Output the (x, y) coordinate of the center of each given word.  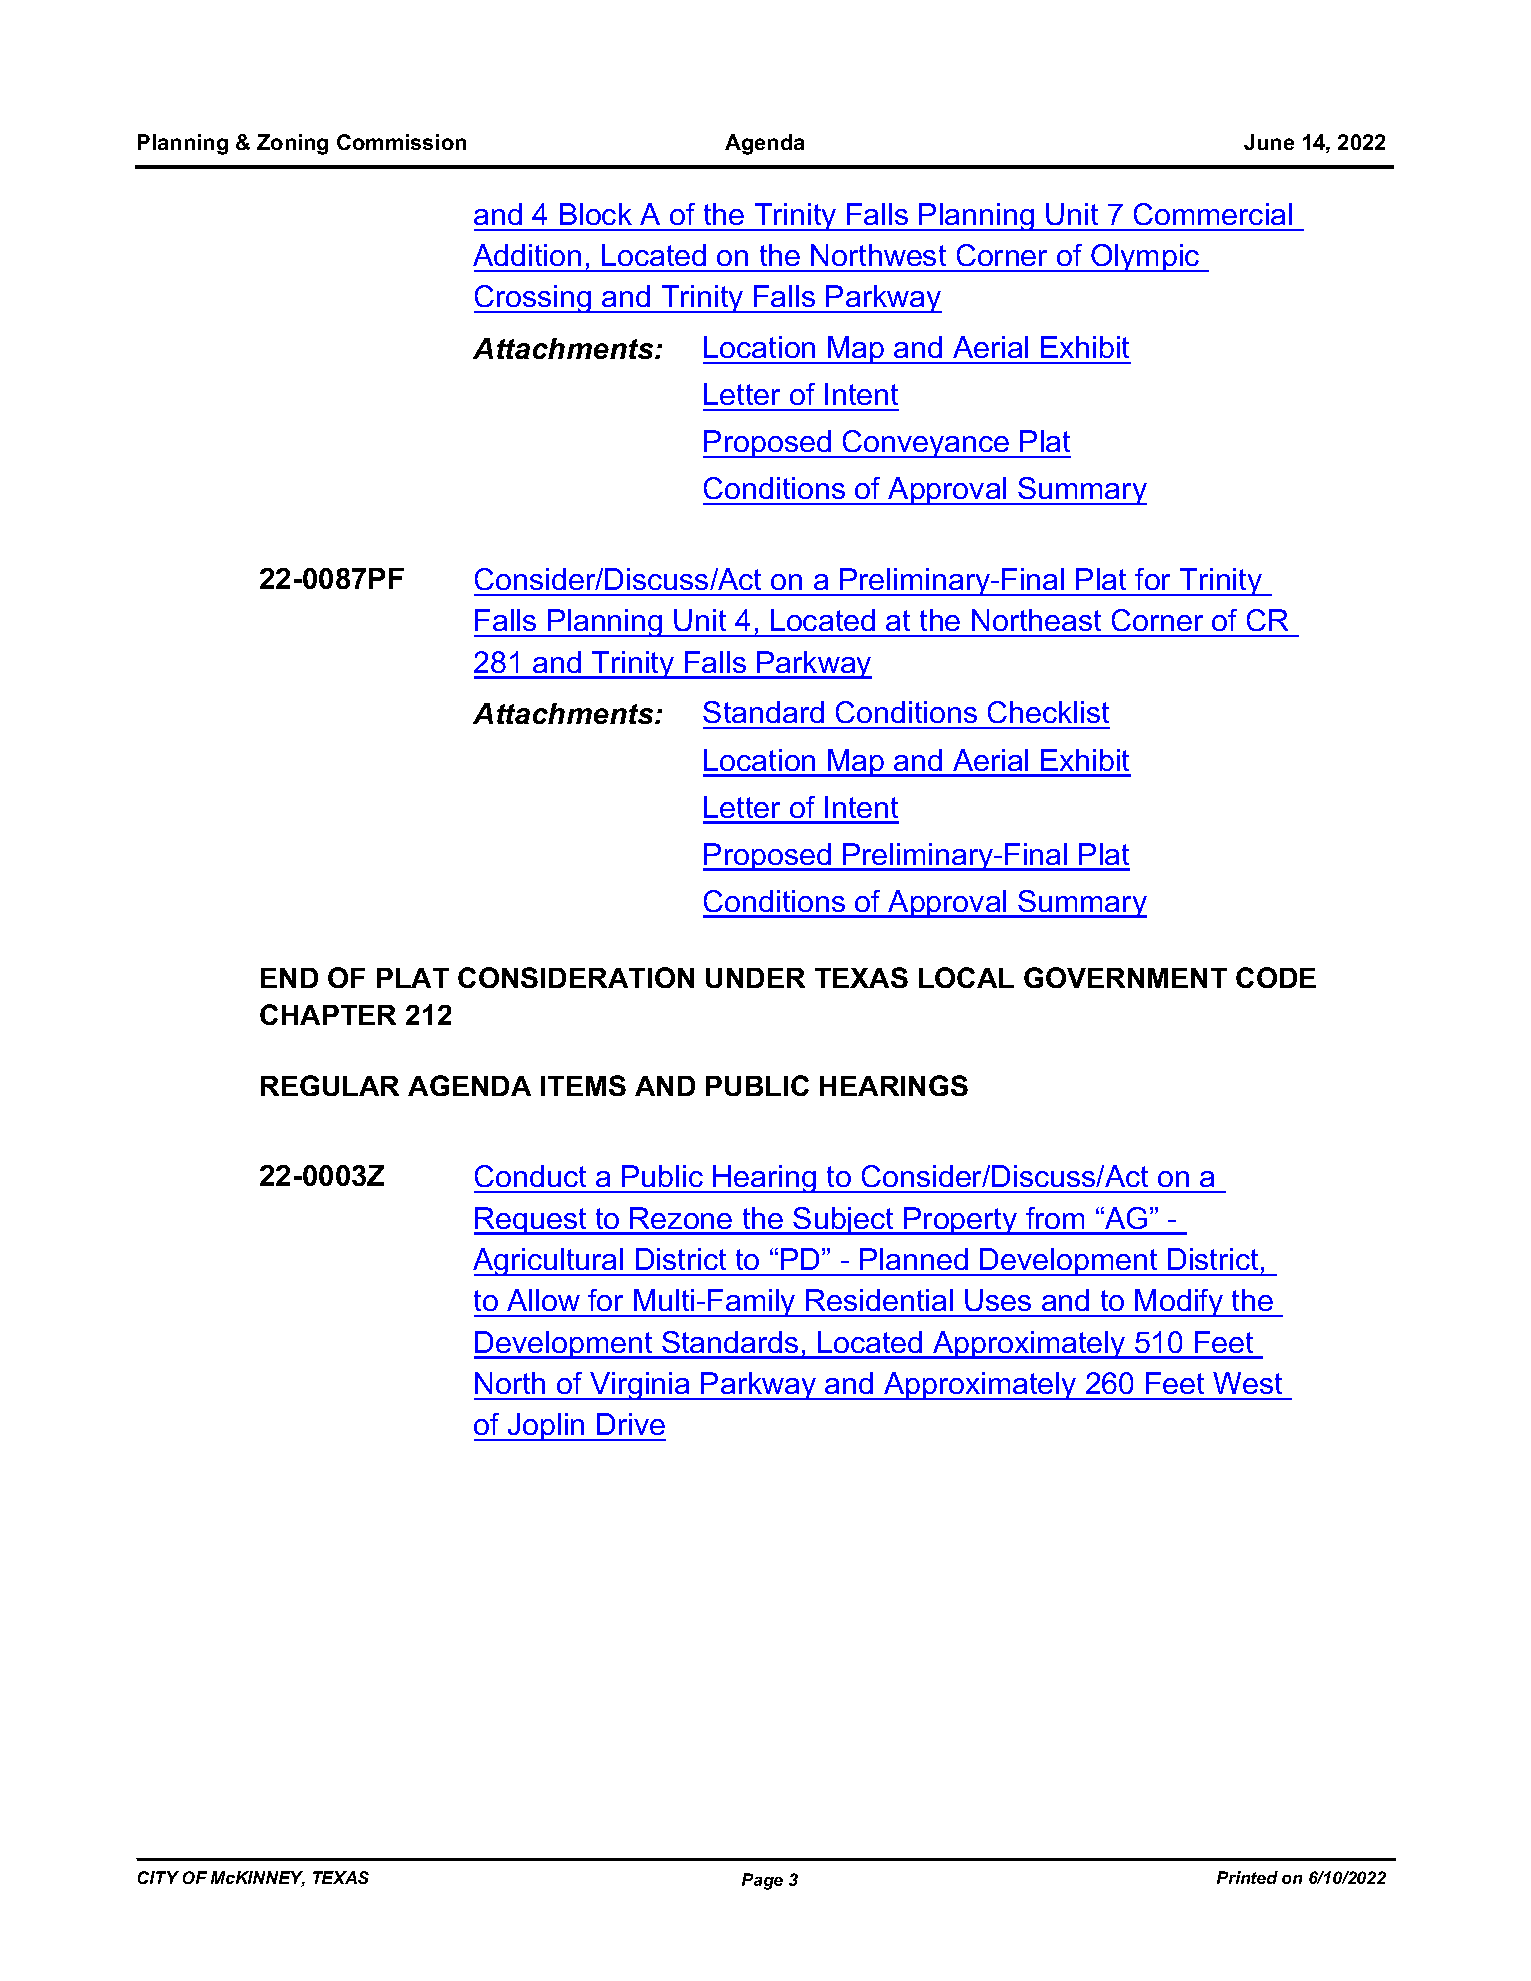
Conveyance (926, 444)
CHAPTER (328, 1014)
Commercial (1213, 214)
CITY (158, 1877)
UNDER (755, 978)
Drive (631, 1424)
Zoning (292, 144)
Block (596, 214)
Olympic (1145, 258)
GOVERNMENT (1125, 977)
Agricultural (549, 1262)
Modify (1180, 1303)
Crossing (534, 299)
